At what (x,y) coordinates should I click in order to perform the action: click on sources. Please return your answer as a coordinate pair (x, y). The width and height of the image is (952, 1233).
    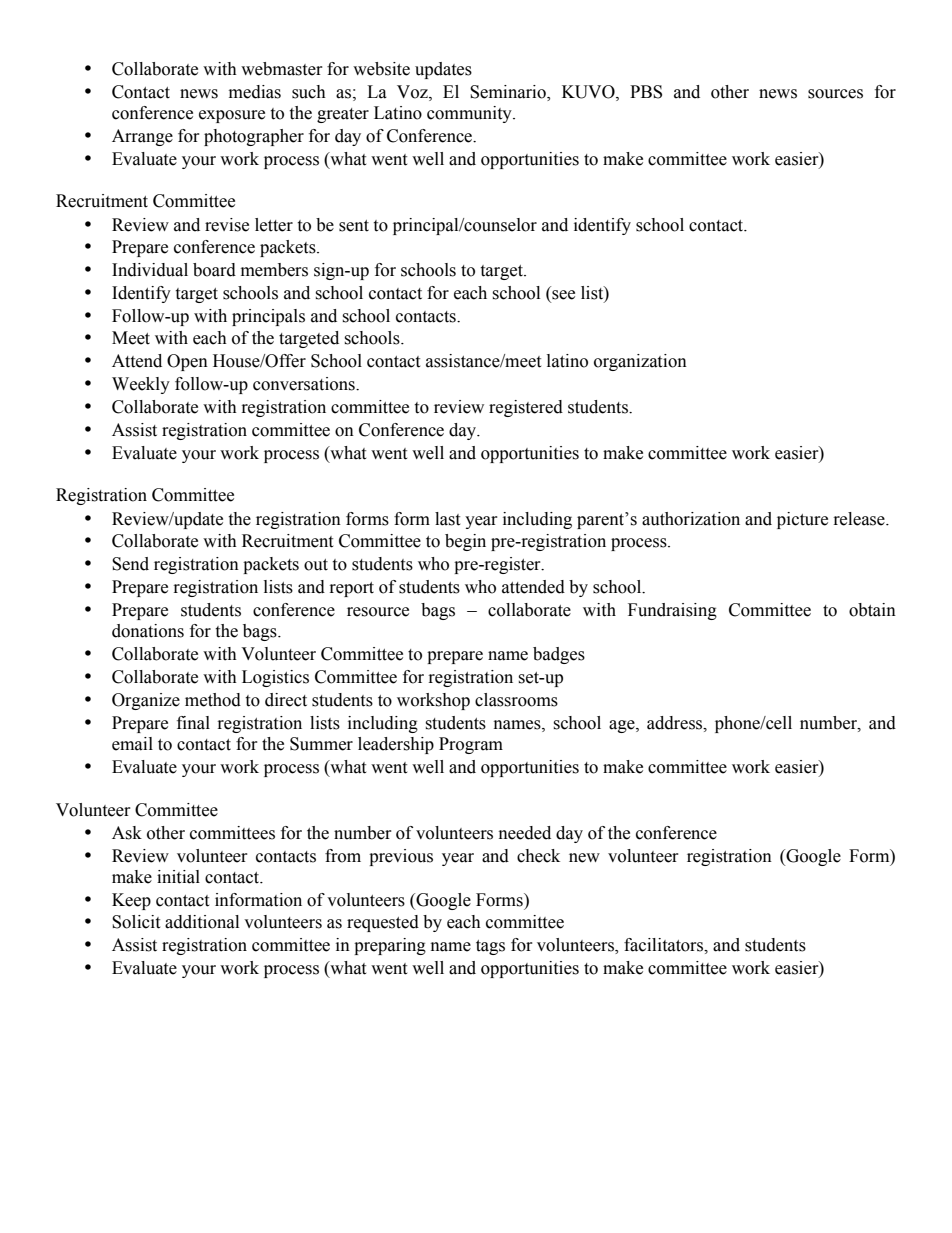
    Looking at the image, I should click on (835, 94).
